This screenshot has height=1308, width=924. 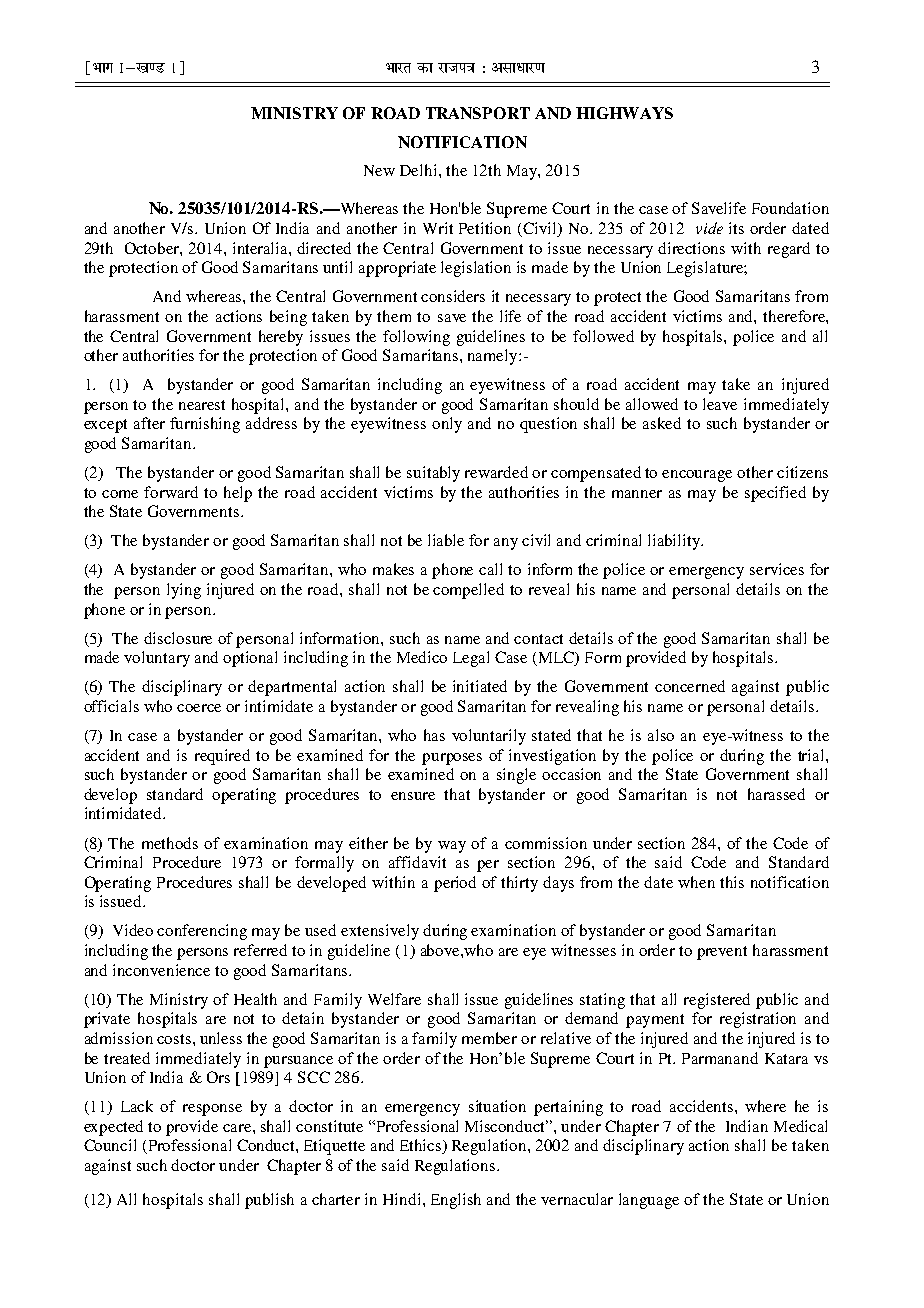 I want to click on inconvenience, so click(x=161, y=970).
